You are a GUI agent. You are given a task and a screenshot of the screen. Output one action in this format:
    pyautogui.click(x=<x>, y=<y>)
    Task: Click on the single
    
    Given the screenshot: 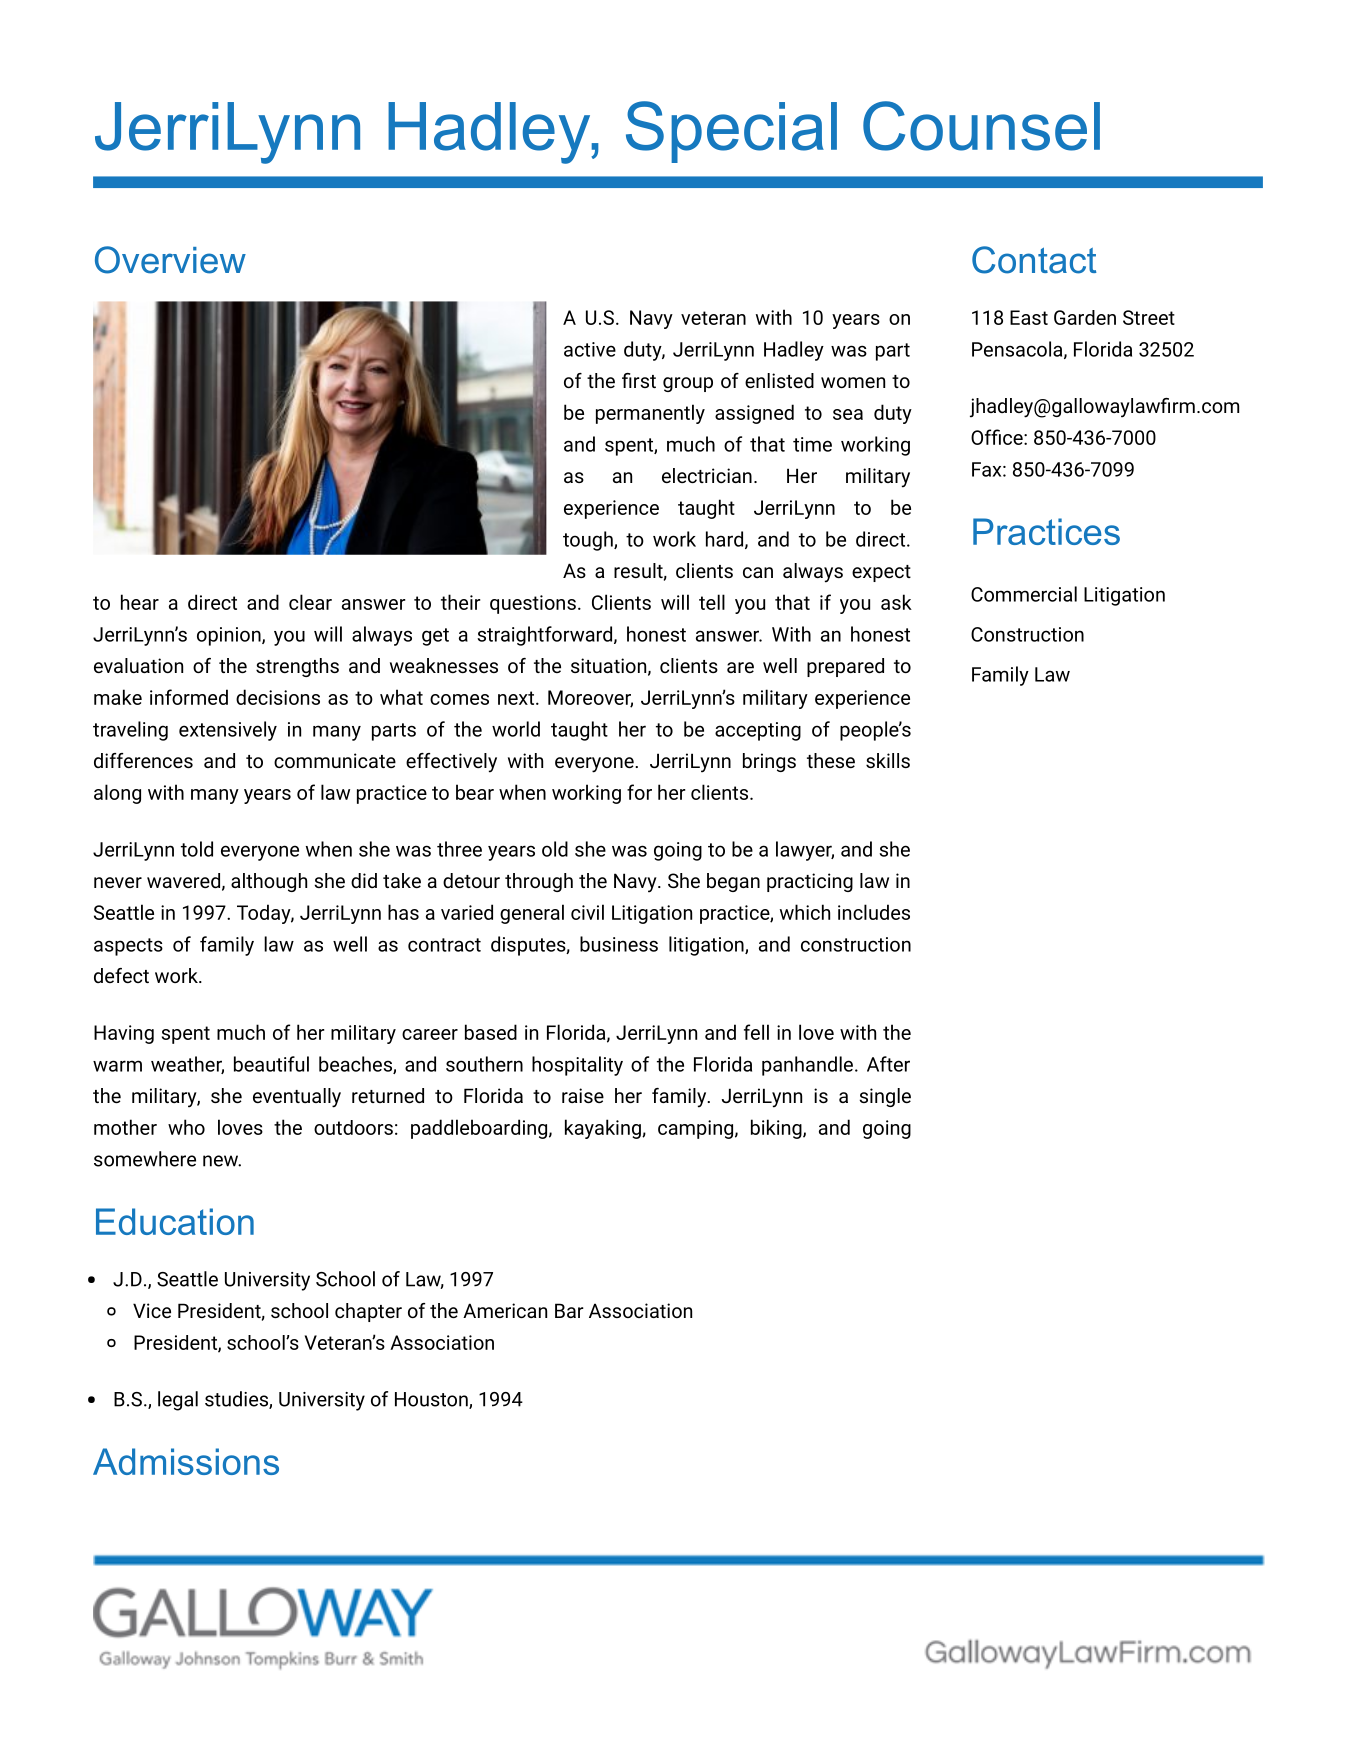 What is the action you would take?
    pyautogui.click(x=885, y=1097)
